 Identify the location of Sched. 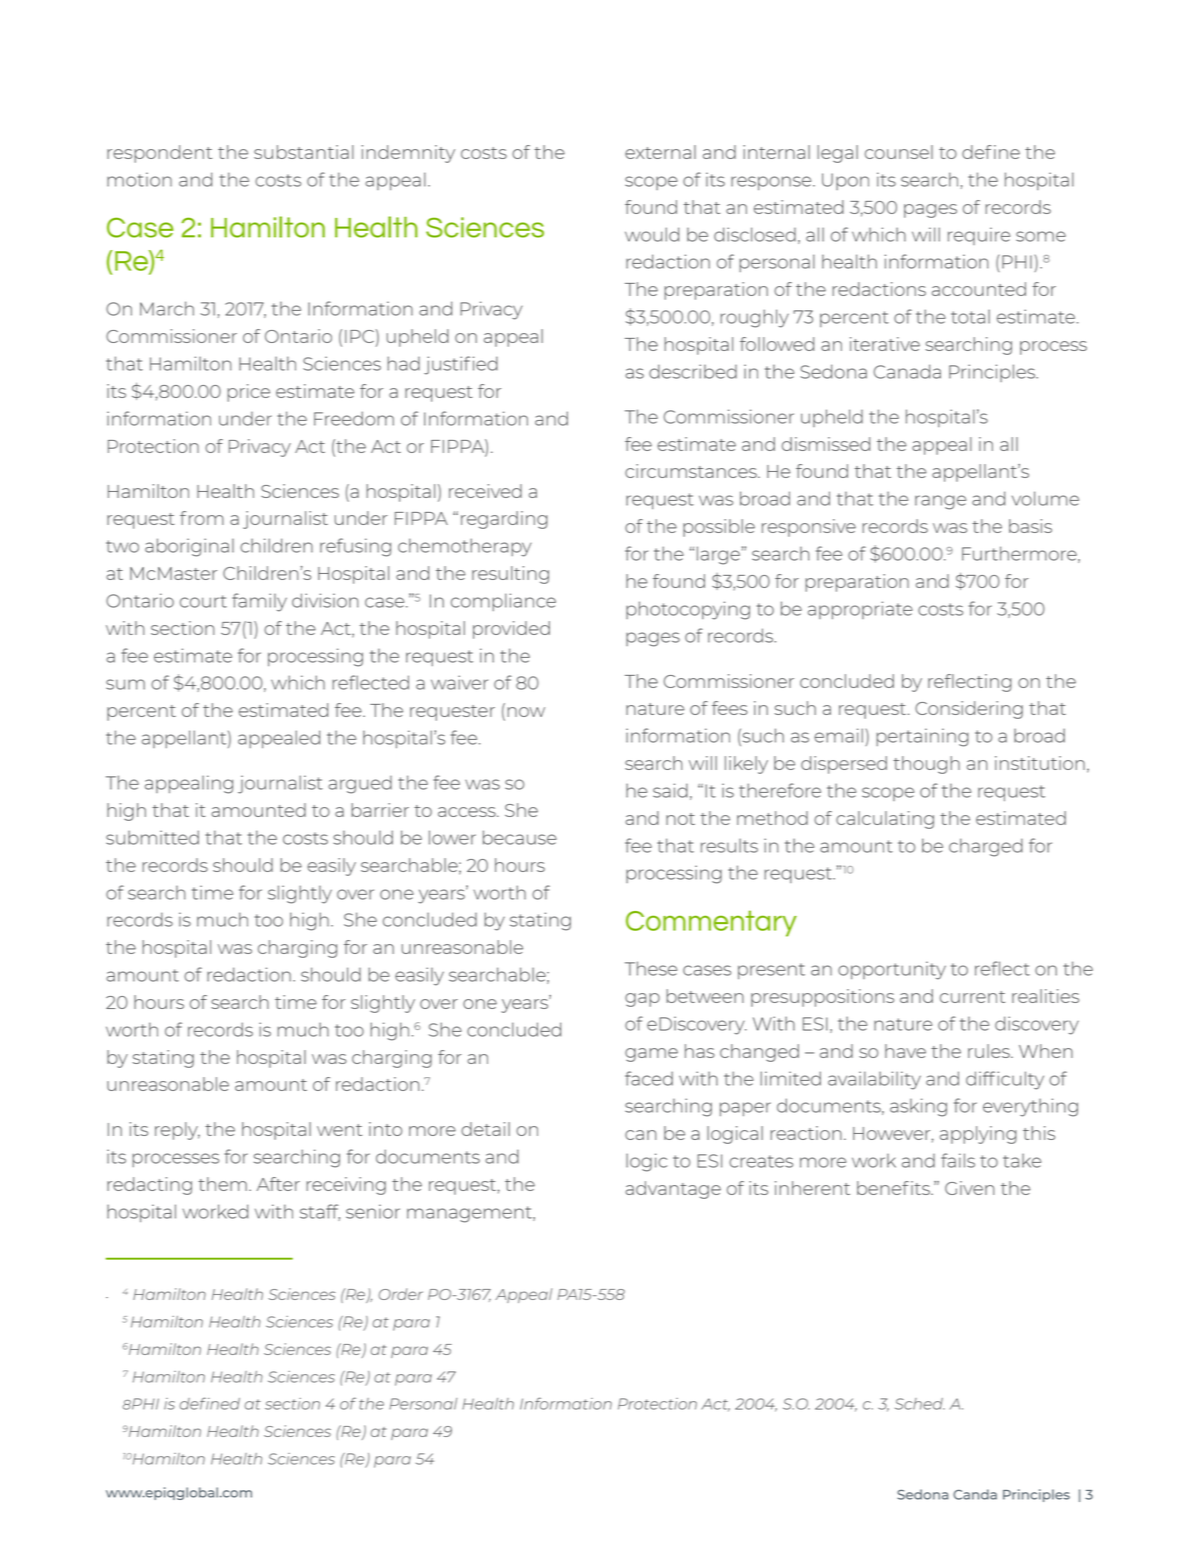
(920, 1404).
